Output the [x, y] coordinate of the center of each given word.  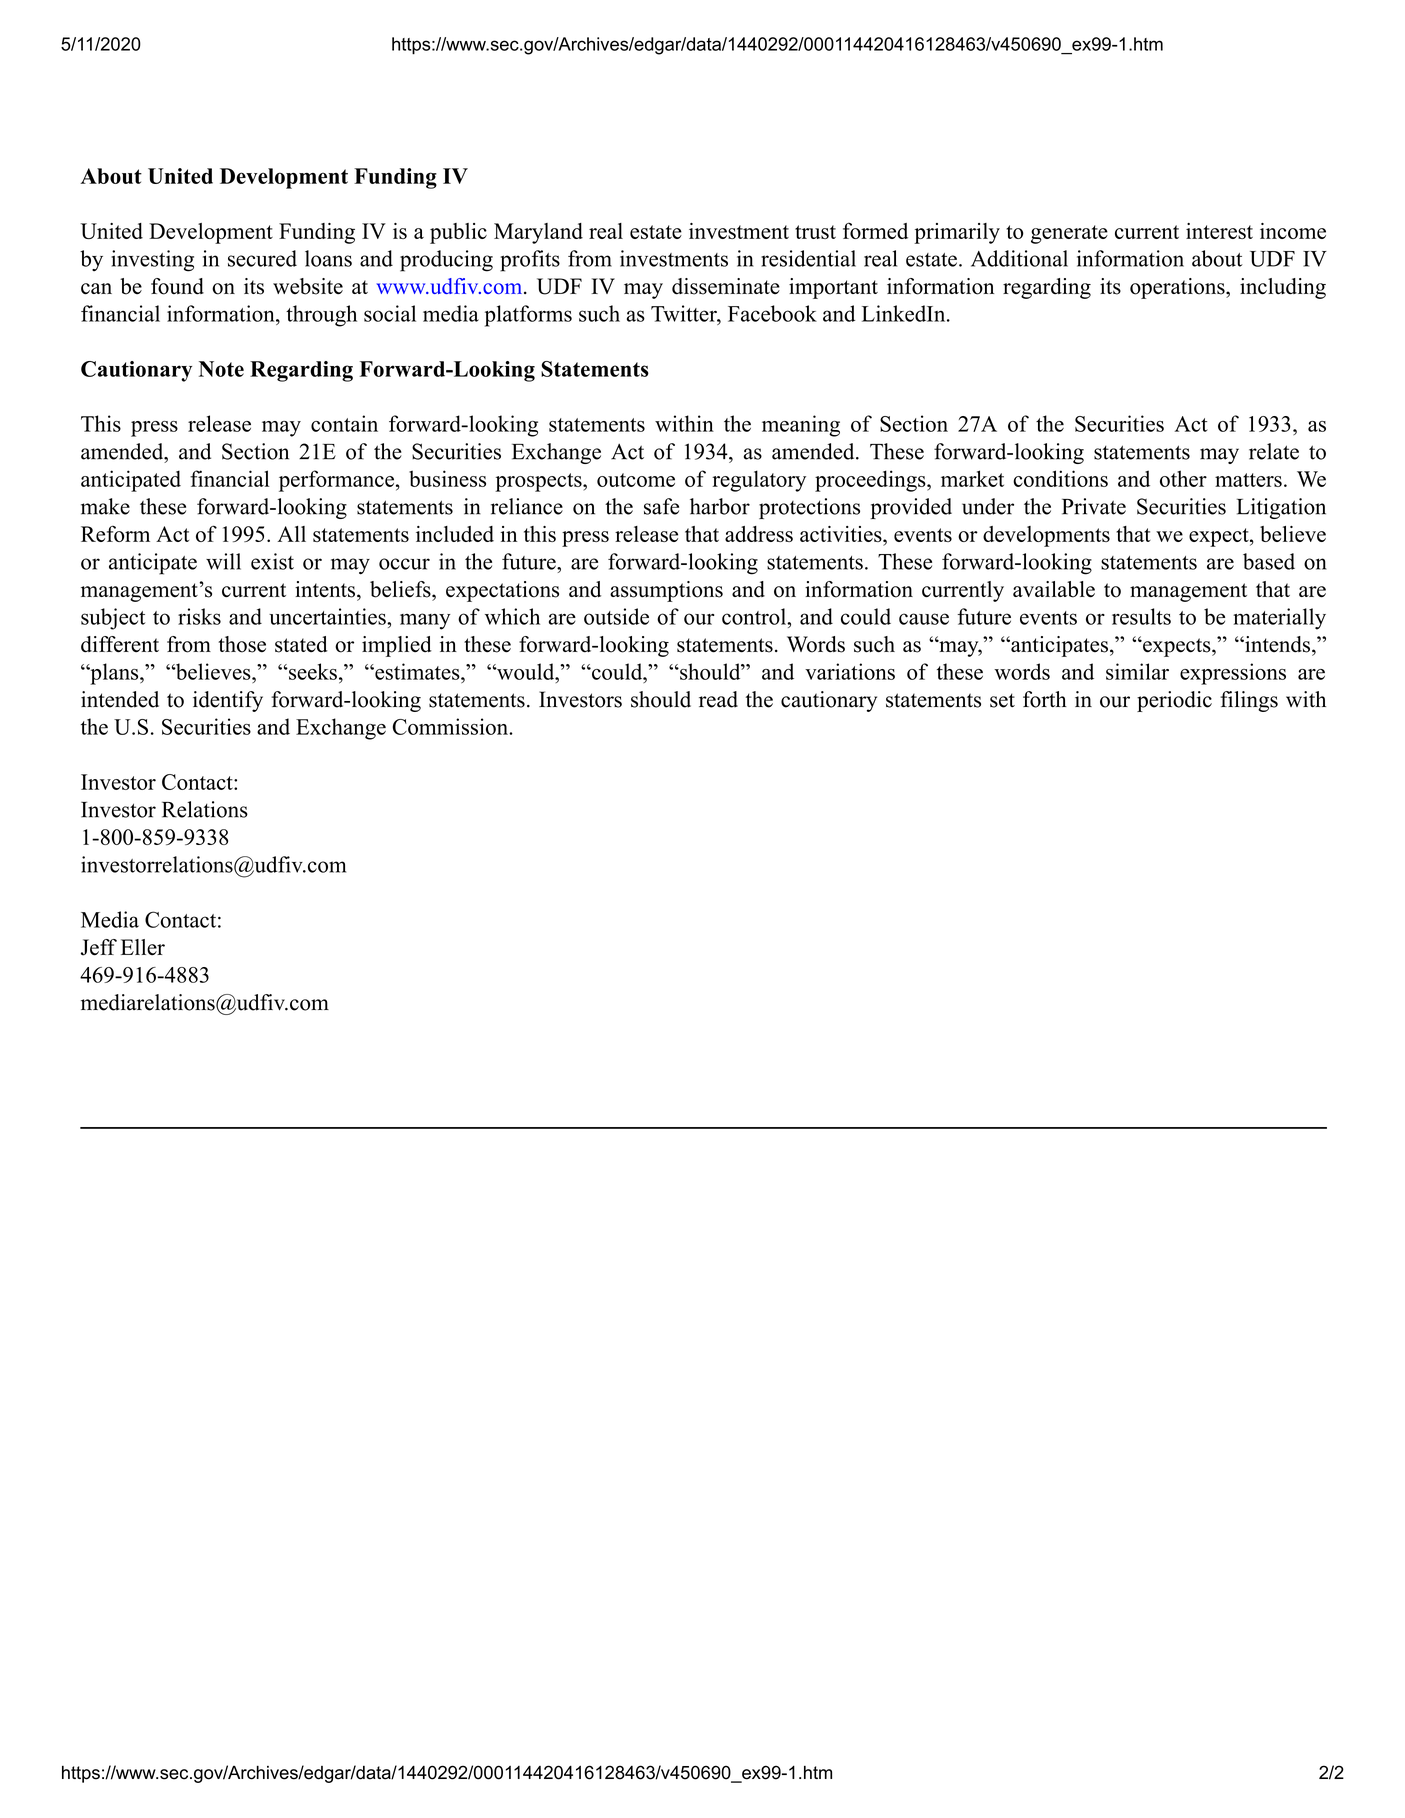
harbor [720, 506]
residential [808, 258]
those [242, 644]
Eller [143, 947]
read [718, 699]
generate [1069, 234]
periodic [1174, 701]
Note [221, 369]
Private [1094, 506]
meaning [801, 426]
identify [228, 701]
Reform [115, 533]
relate [1274, 451]
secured [262, 258]
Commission [451, 726]
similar [1137, 671]
